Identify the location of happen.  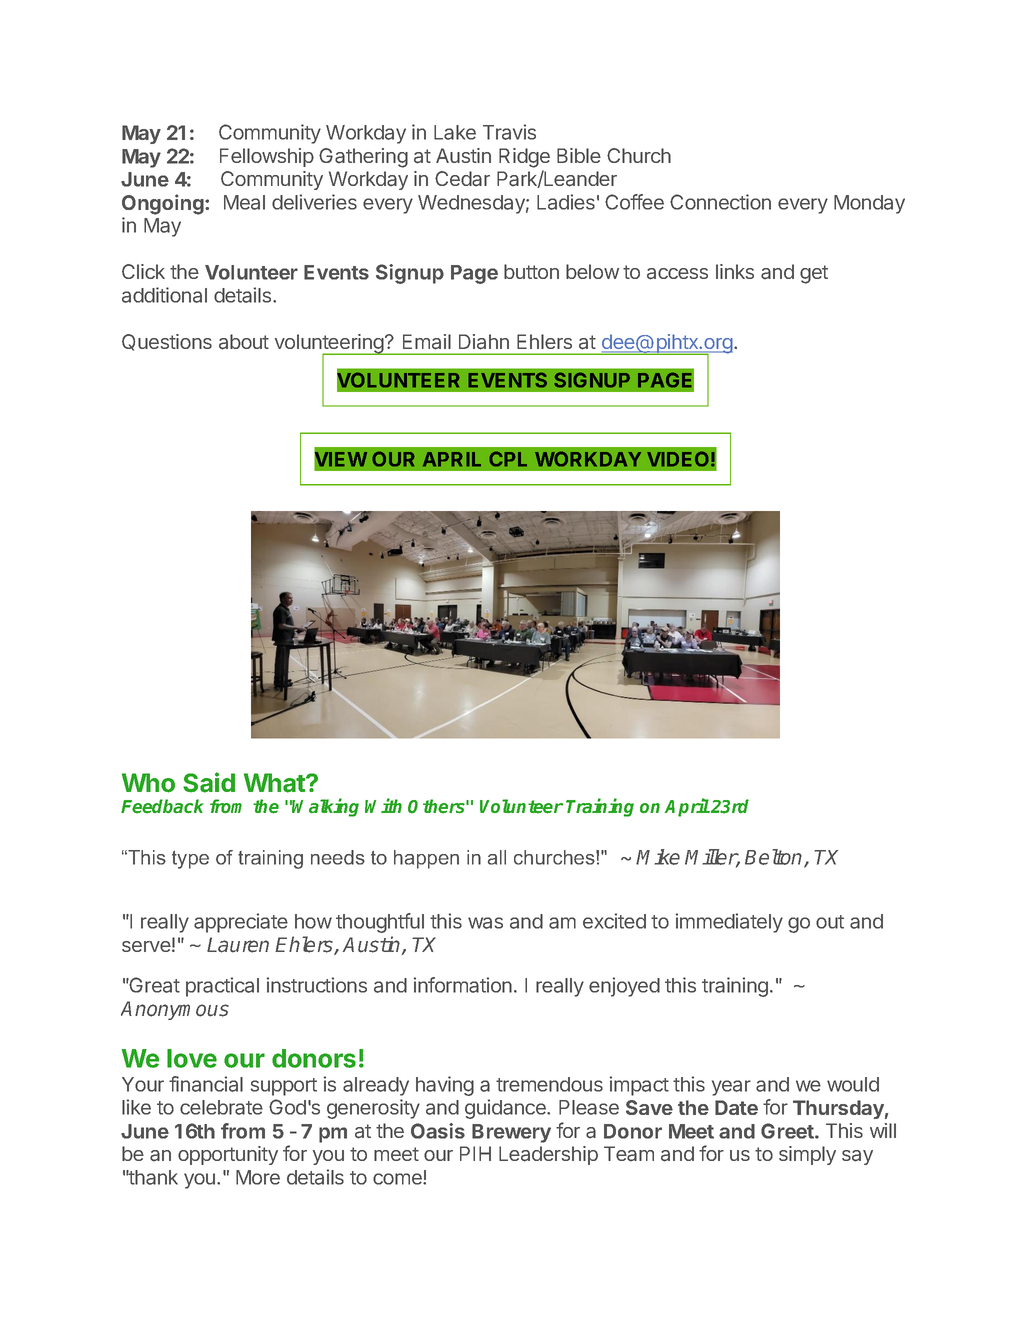
(426, 859).
